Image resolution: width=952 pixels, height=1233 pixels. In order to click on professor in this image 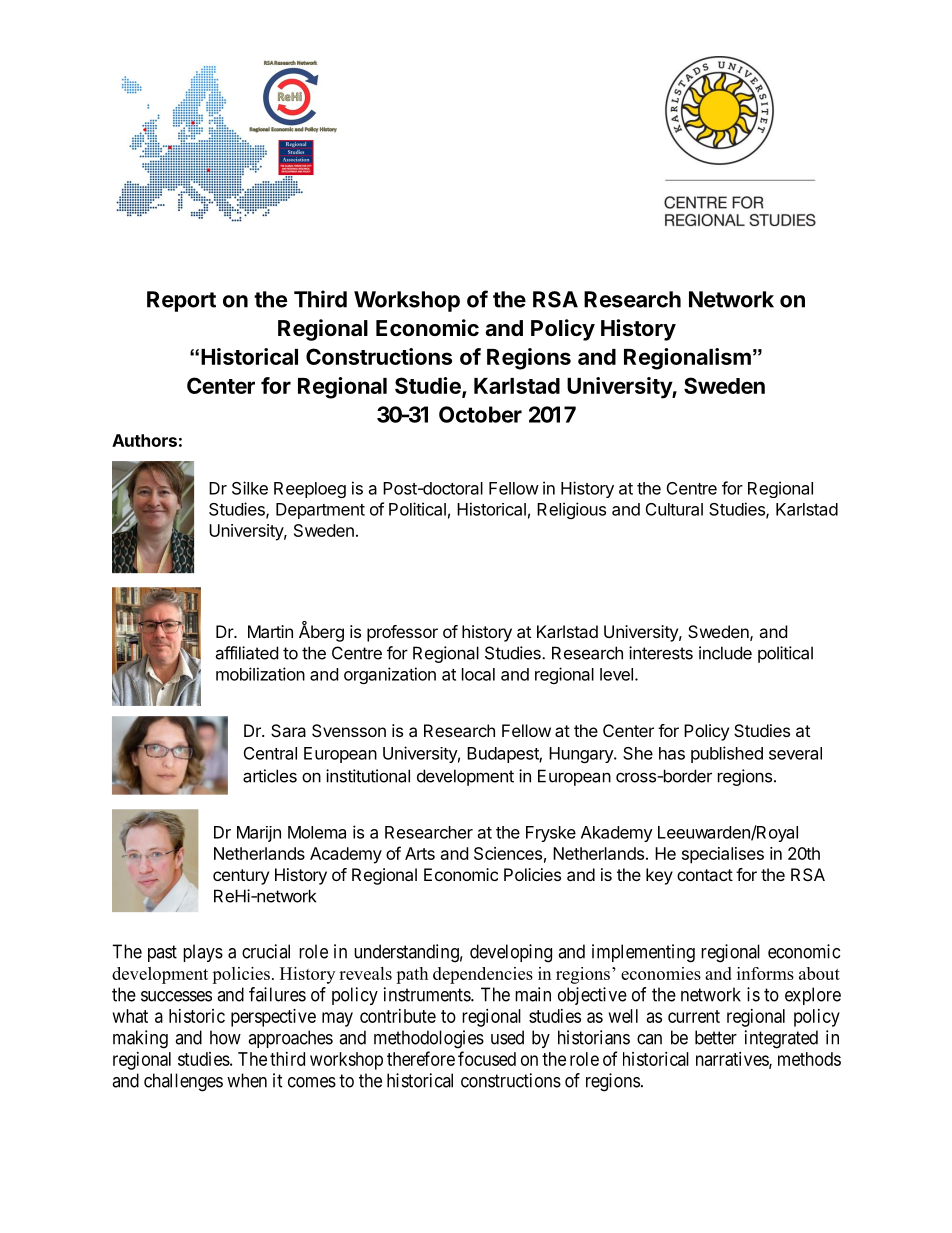, I will do `click(402, 633)`.
